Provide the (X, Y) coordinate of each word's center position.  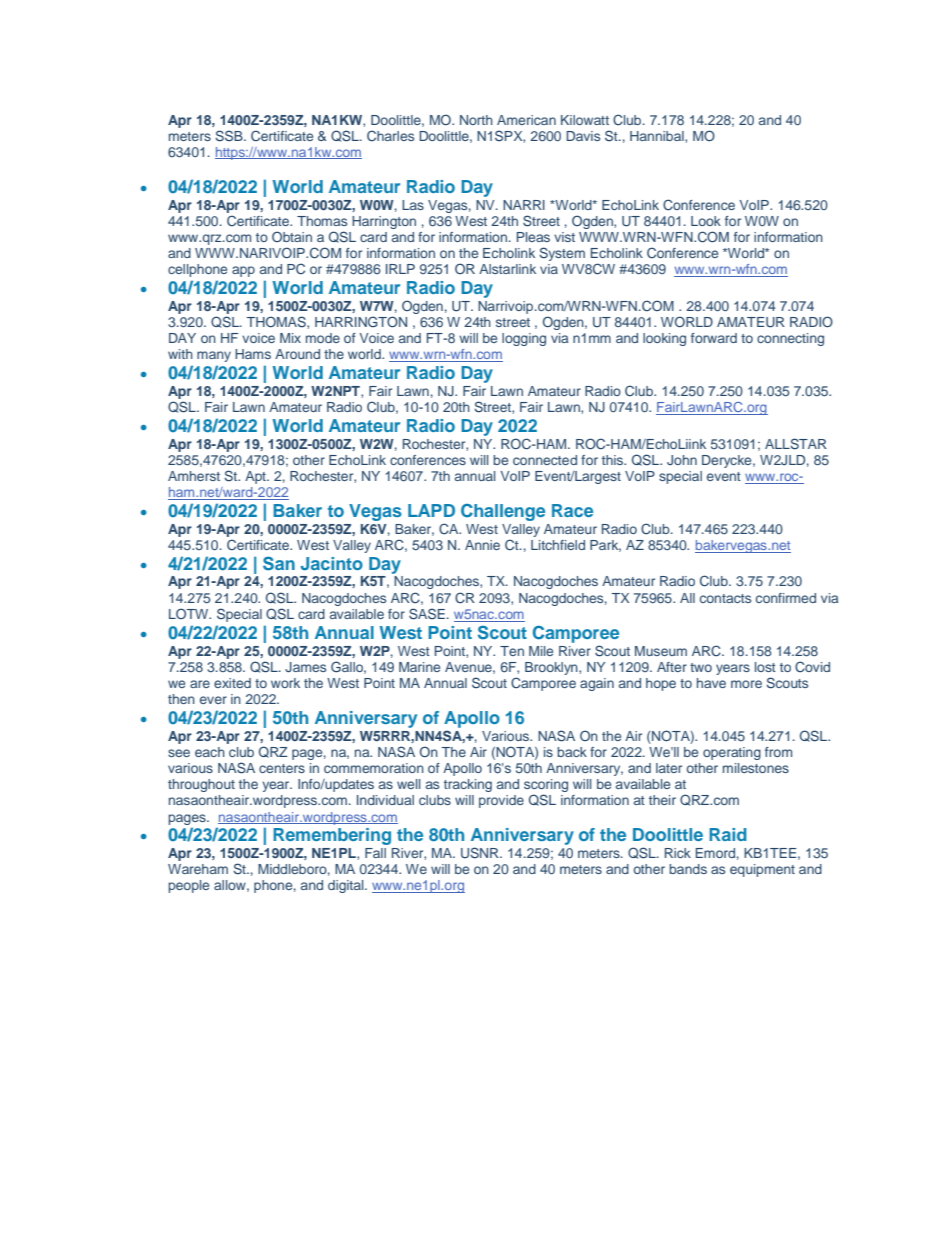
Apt (256, 477)
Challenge (503, 512)
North (476, 120)
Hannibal (658, 137)
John (682, 460)
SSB (230, 136)
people (188, 886)
